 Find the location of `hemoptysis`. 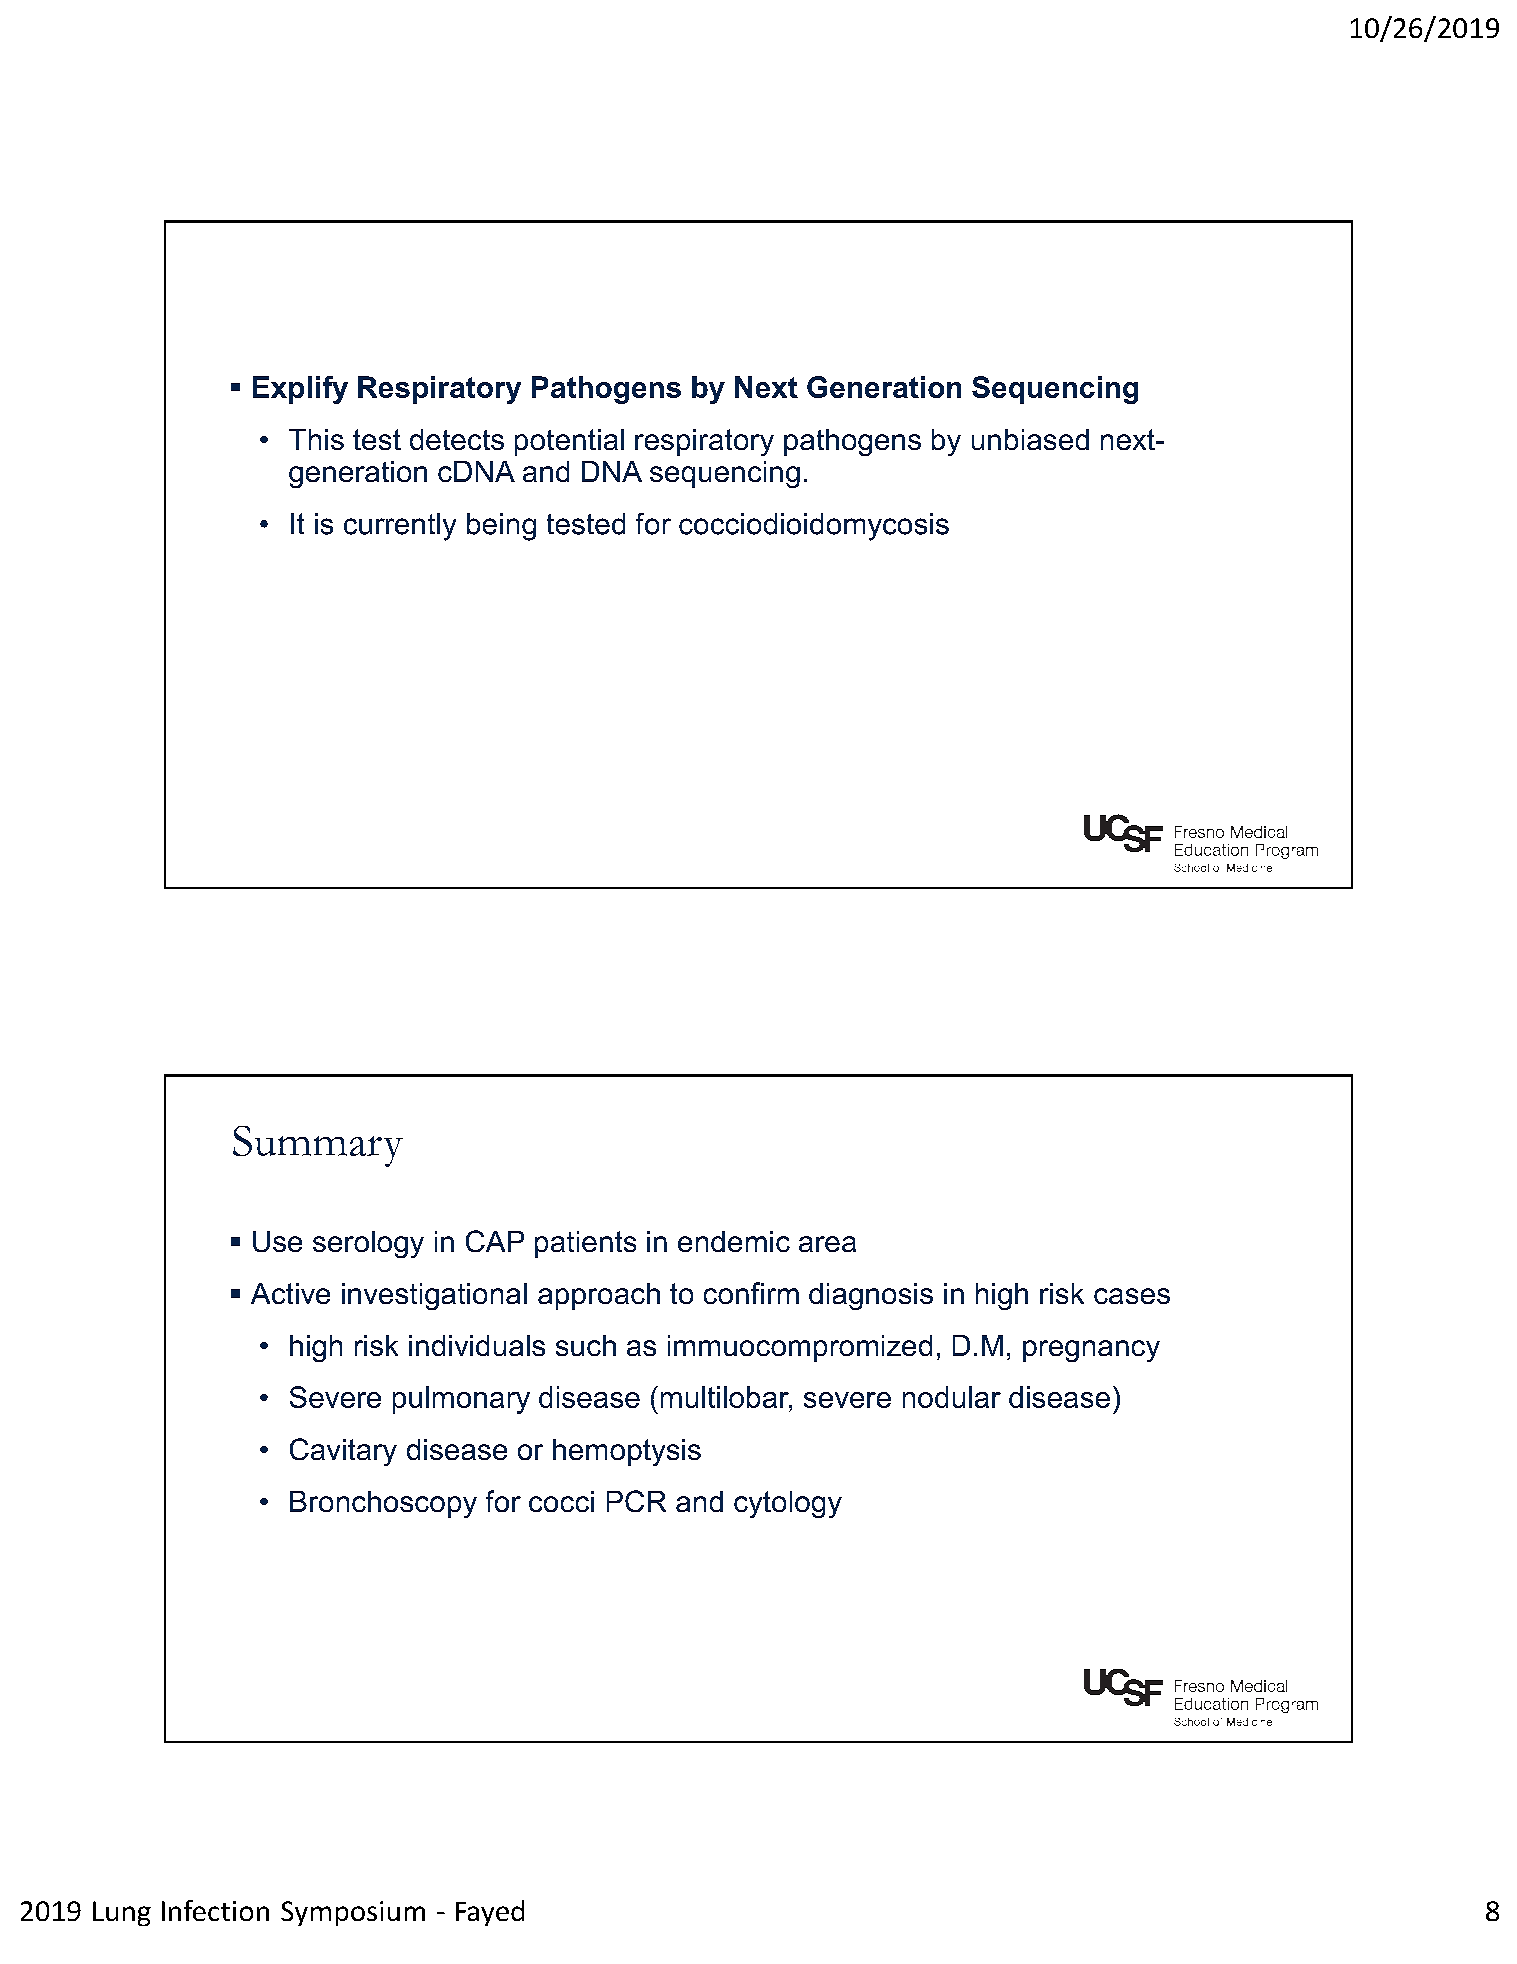

hemoptysis is located at coordinates (627, 1452).
